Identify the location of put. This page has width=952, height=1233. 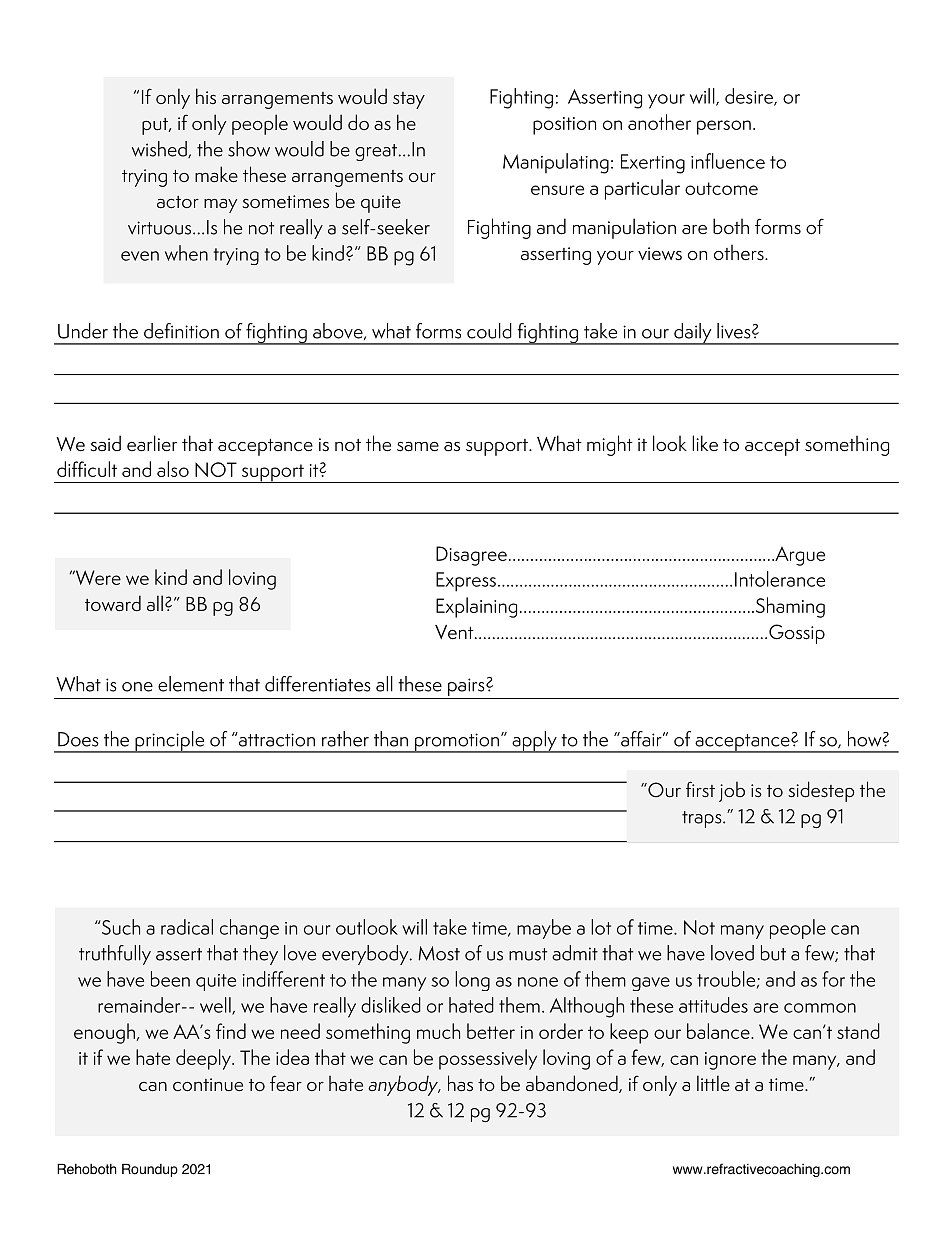
(156, 126).
